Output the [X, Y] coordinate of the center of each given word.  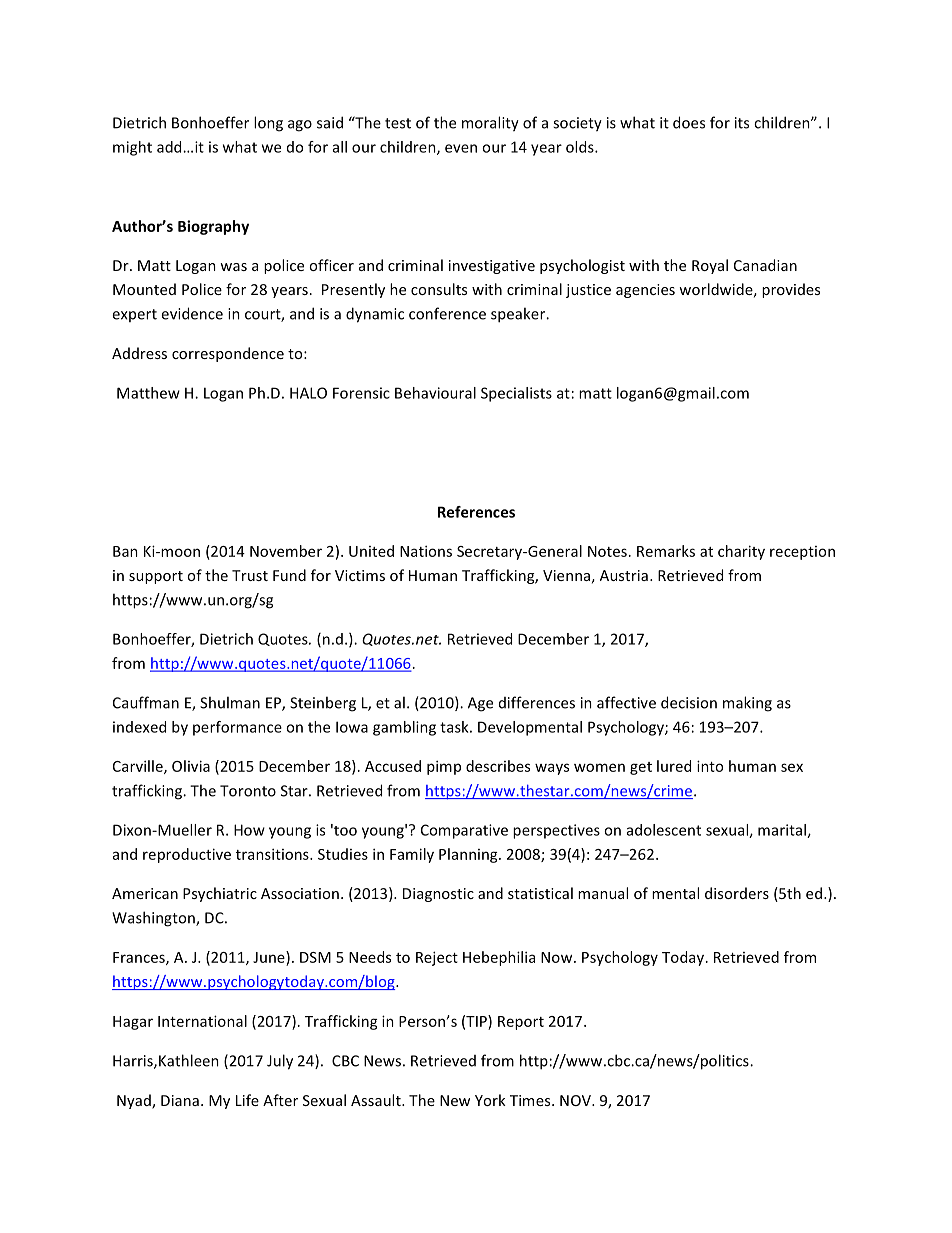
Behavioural [435, 393]
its [742, 123]
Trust [250, 575]
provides [791, 290]
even [461, 148]
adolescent [664, 830]
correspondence [228, 354]
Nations [426, 551]
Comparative [464, 831]
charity [741, 552]
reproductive [187, 855]
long [268, 124]
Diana [180, 1100]
